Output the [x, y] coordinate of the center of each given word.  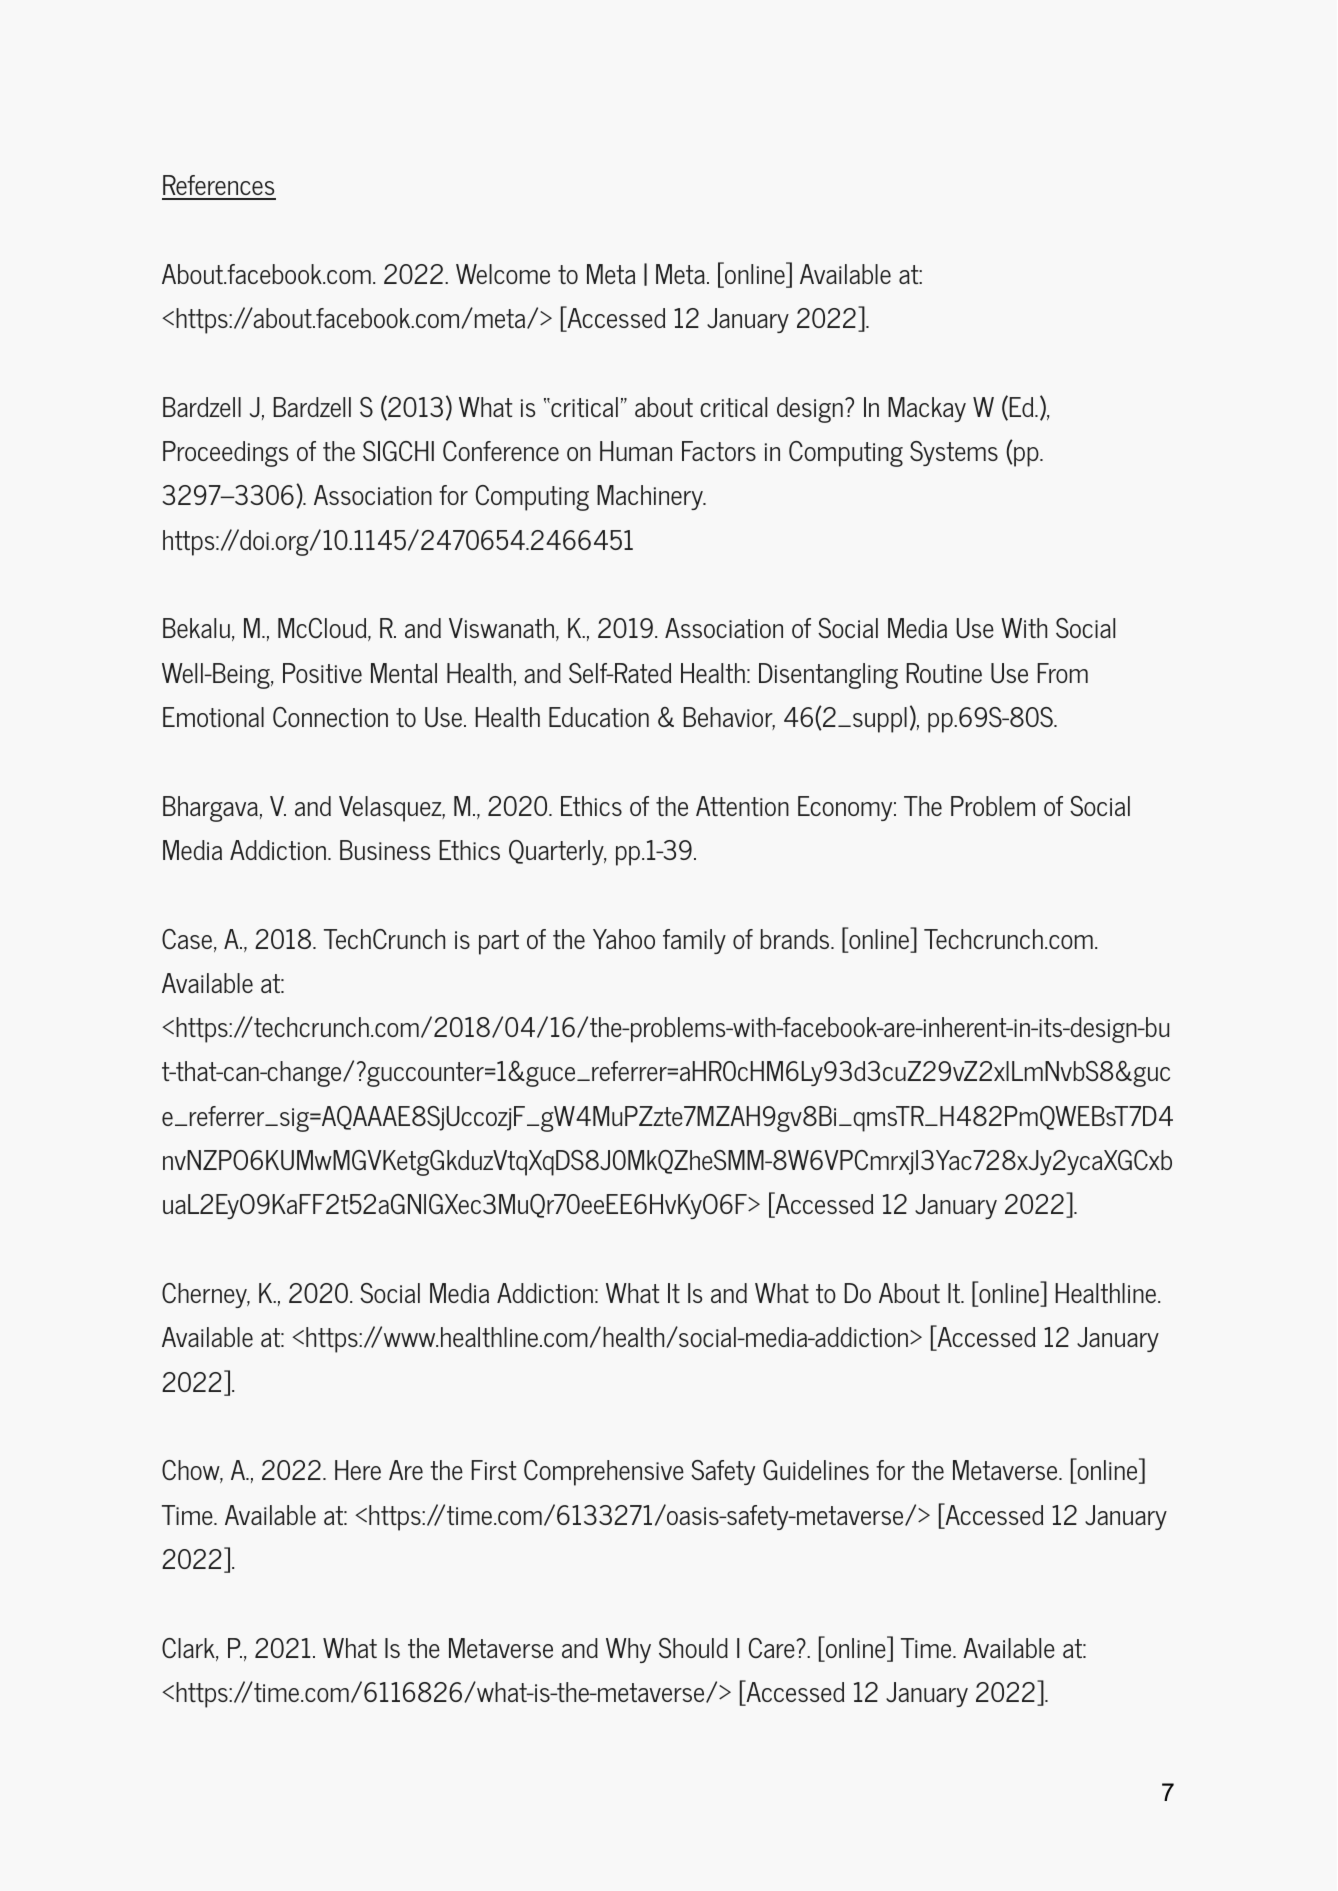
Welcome [503, 274]
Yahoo [624, 939]
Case [187, 939]
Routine [944, 673]
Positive [322, 673]
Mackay [927, 409]
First [493, 1470]
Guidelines [816, 1470]
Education [599, 717]
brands [796, 939]
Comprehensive [604, 1473]
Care [773, 1648]
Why [628, 1650]
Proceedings [225, 454]
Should [693, 1648]
